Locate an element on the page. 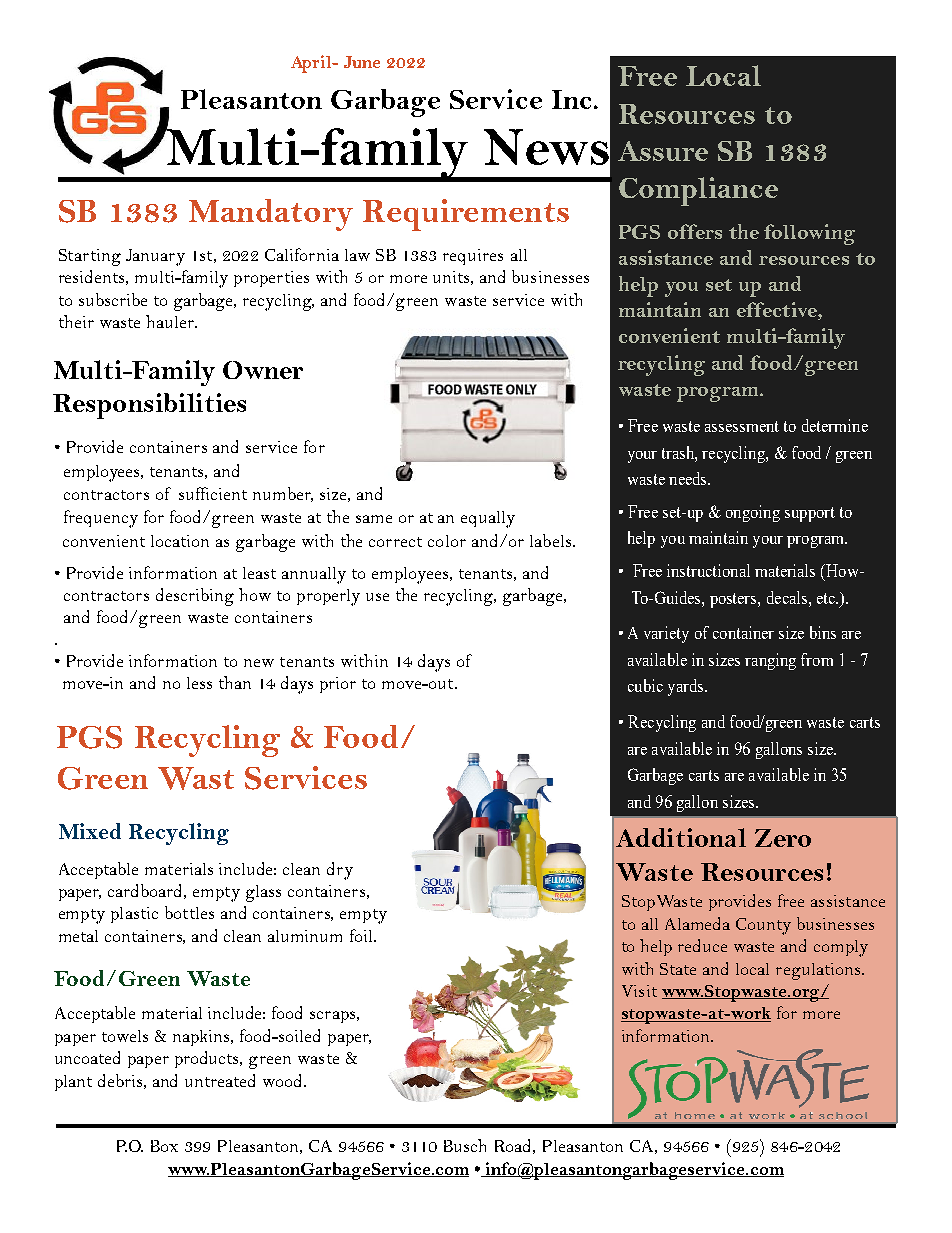  Visit is located at coordinates (639, 991).
